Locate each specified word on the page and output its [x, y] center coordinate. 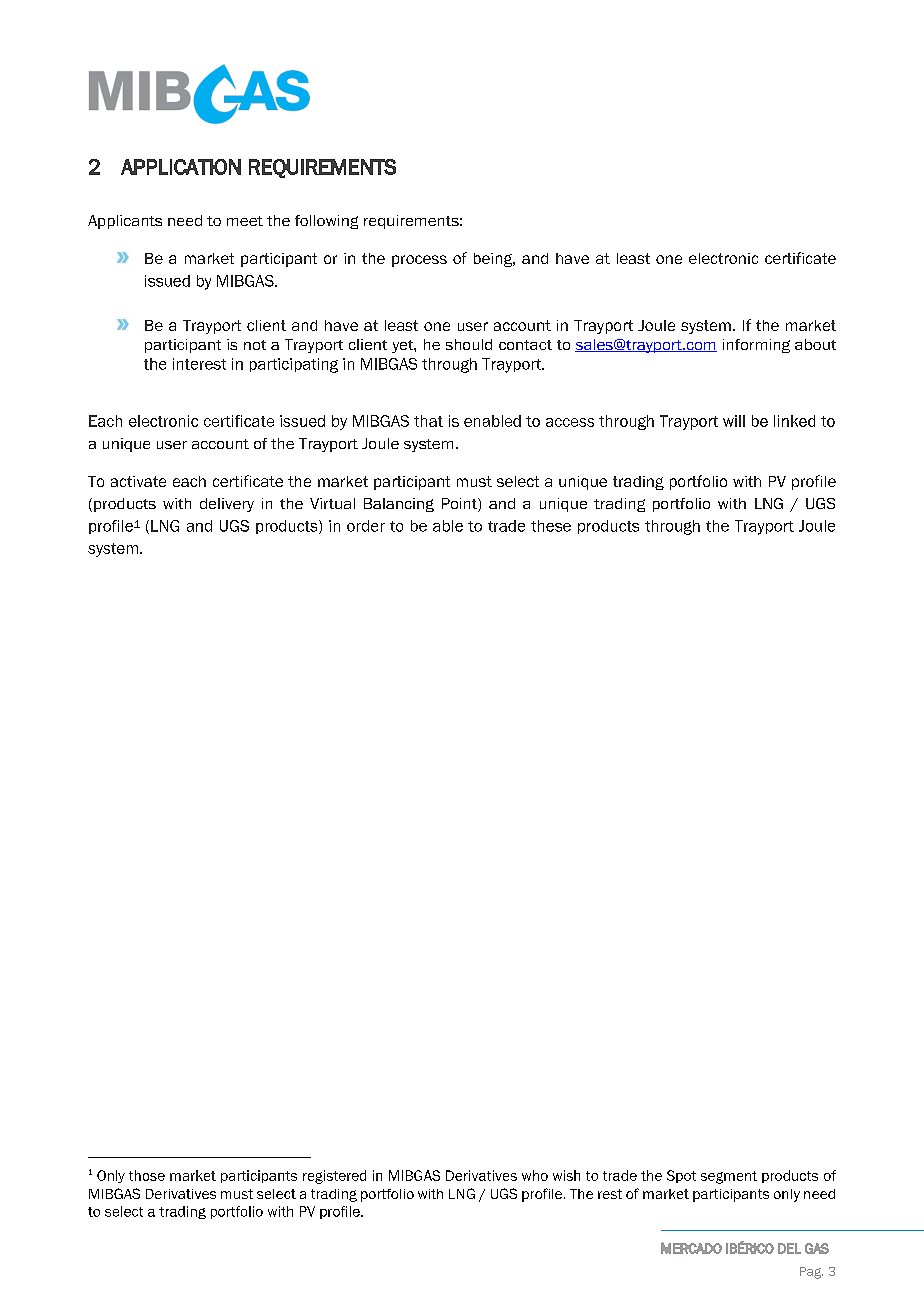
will [734, 421]
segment [729, 1177]
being [494, 260]
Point [460, 505]
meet [245, 221]
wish [566, 1175]
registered [334, 1177]
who [535, 1175]
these [551, 526]
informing [756, 346]
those [147, 1175]
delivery [227, 505]
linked [794, 421]
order [366, 526]
